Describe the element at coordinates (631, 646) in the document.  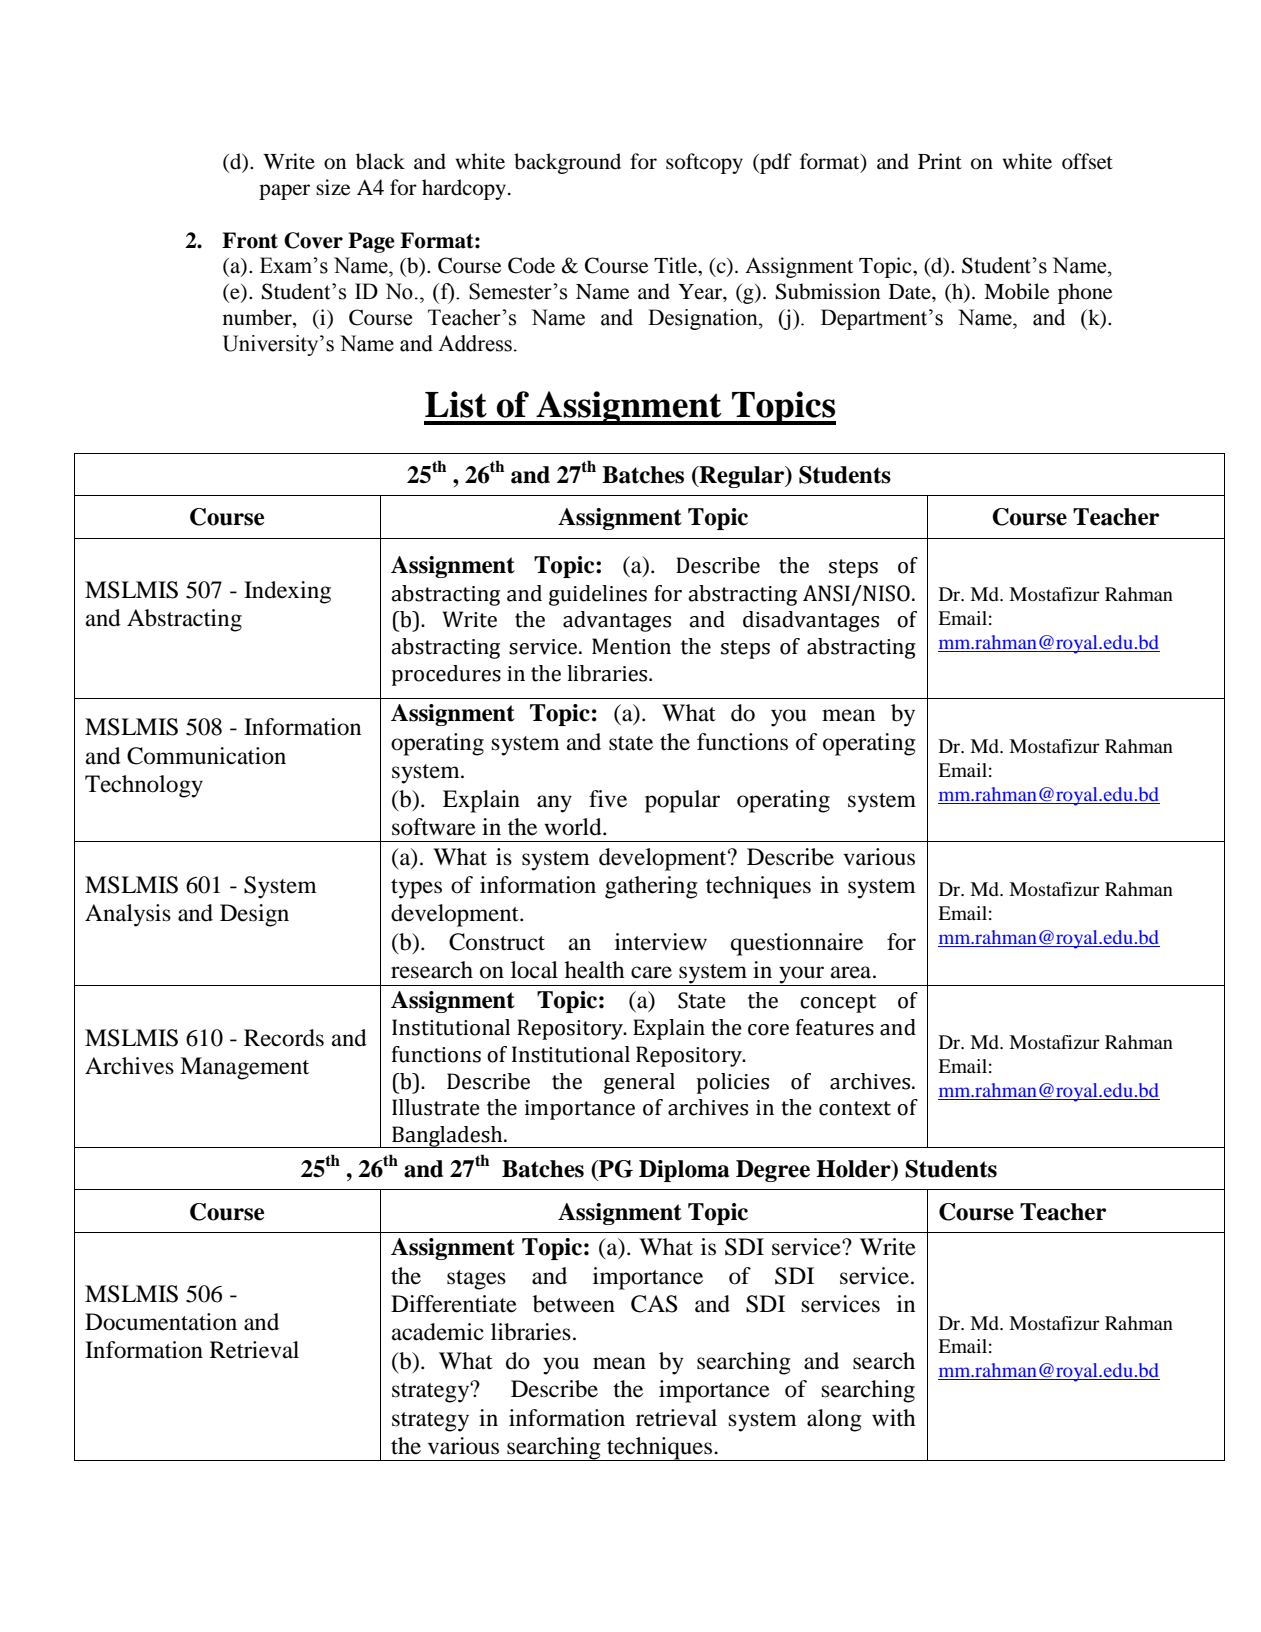
I see `Mention` at that location.
